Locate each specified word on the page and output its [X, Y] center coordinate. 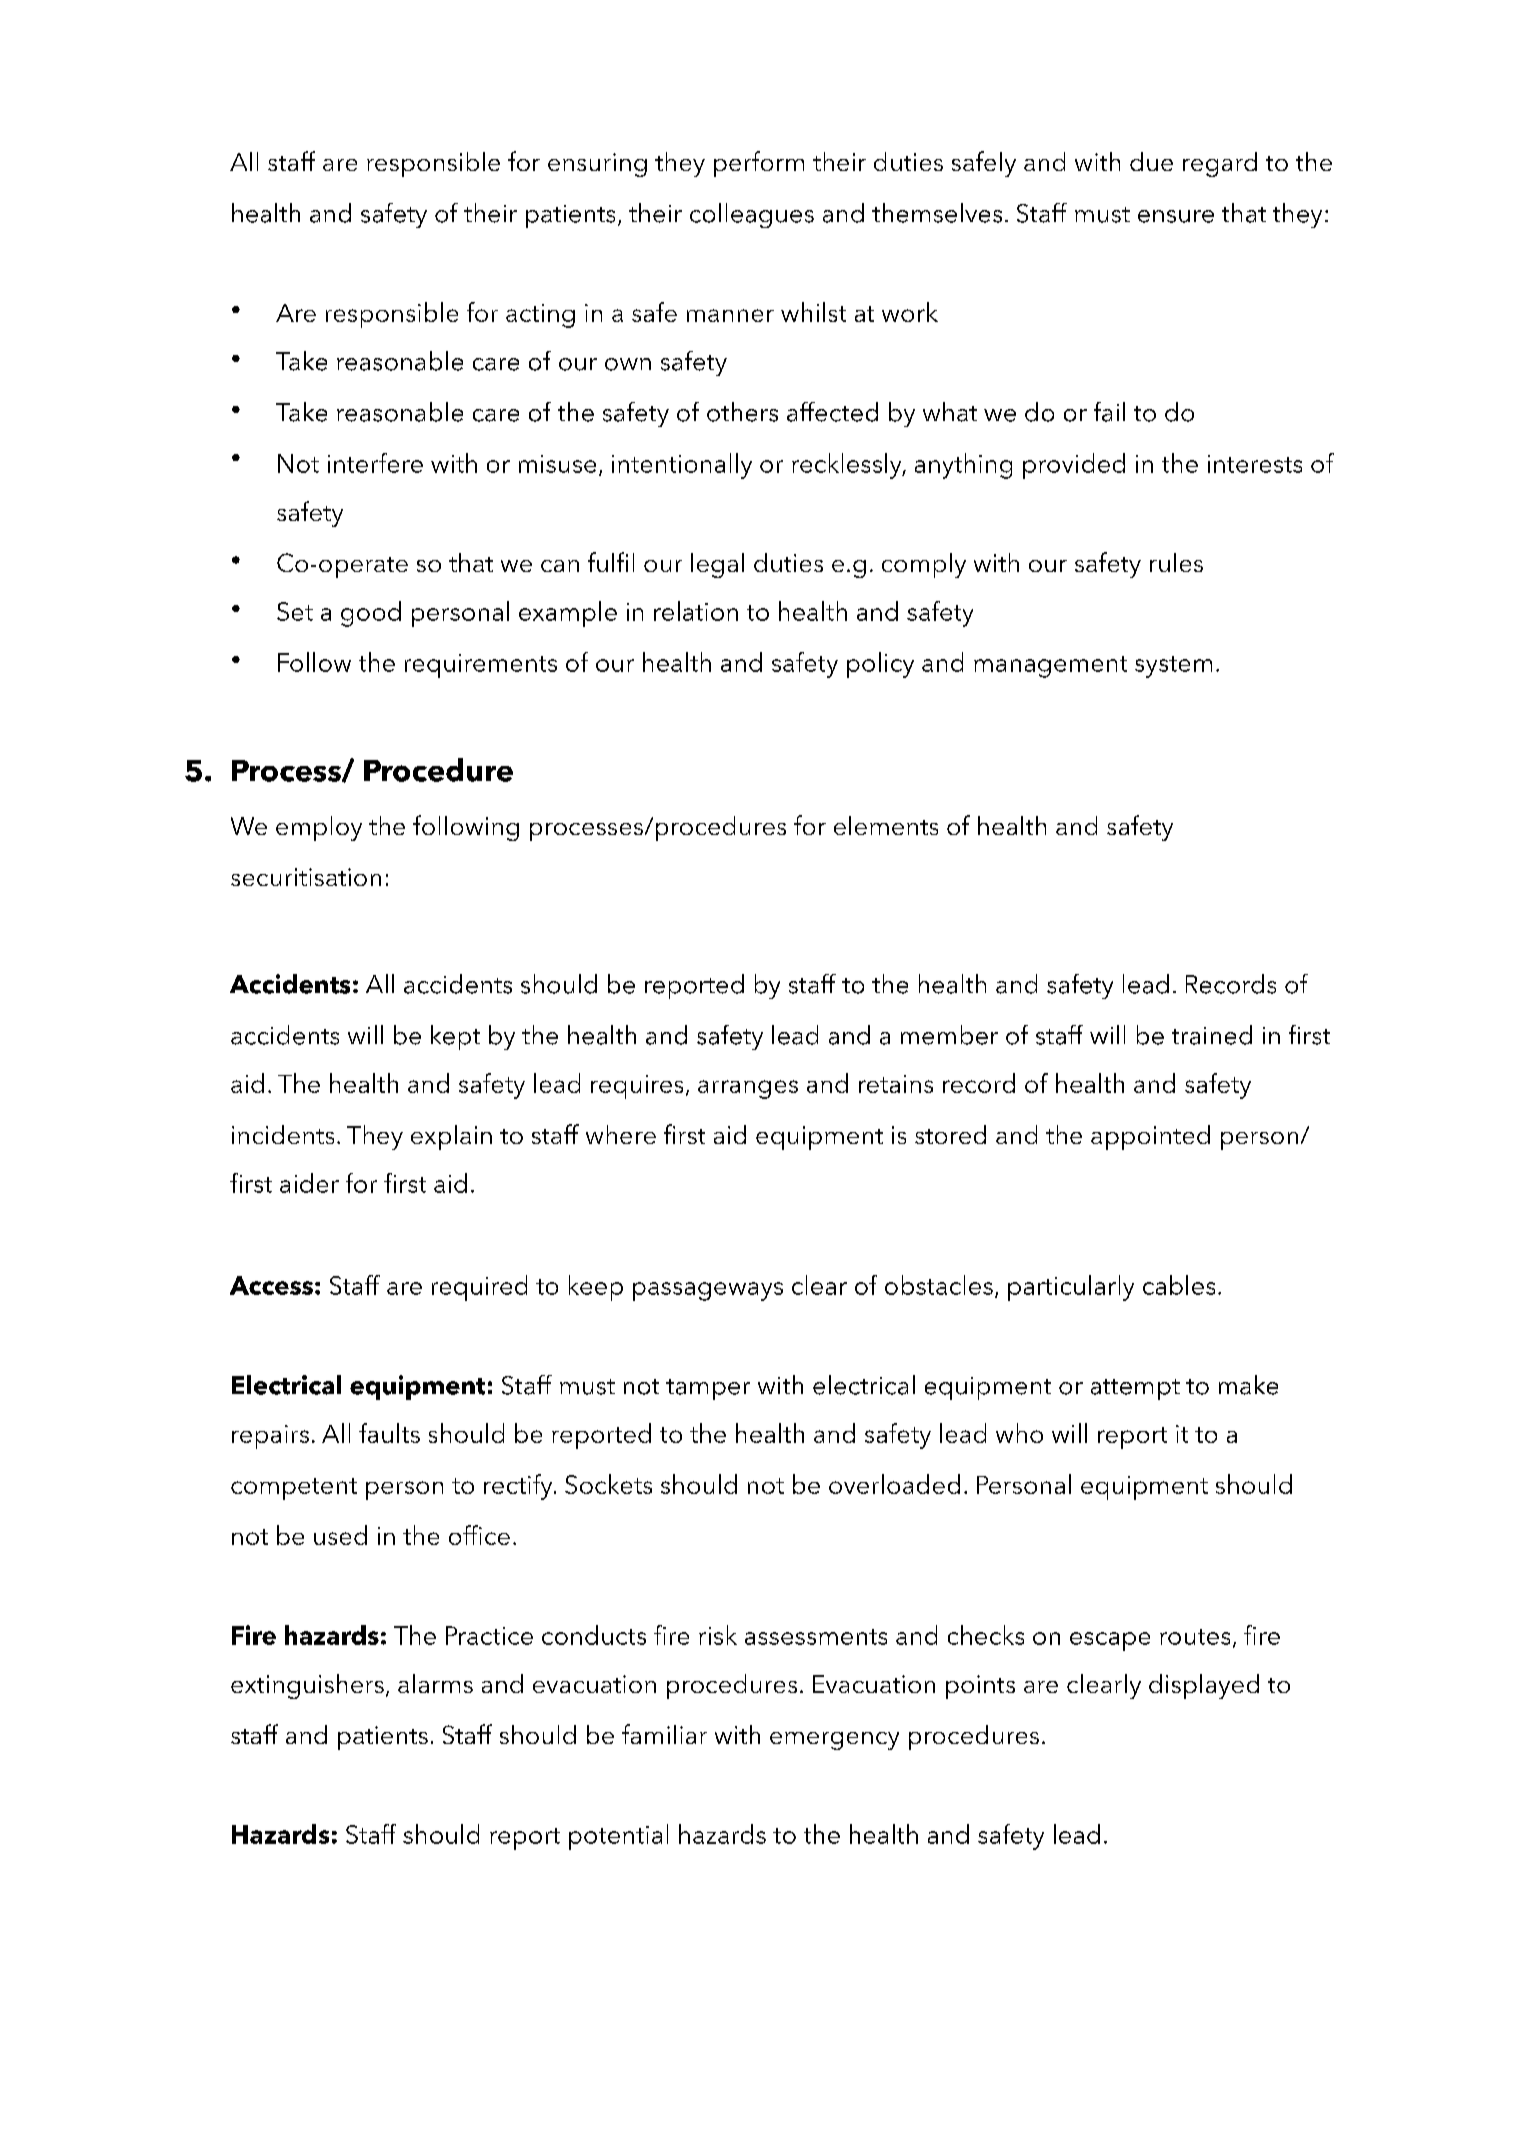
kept [455, 1037]
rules [1176, 562]
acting [540, 316]
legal [717, 565]
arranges [748, 1089]
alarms [435, 1683]
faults [389, 1433]
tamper [708, 1389]
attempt [1135, 1389]
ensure [1176, 216]
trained [1212, 1035]
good [371, 614]
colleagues [752, 215]
